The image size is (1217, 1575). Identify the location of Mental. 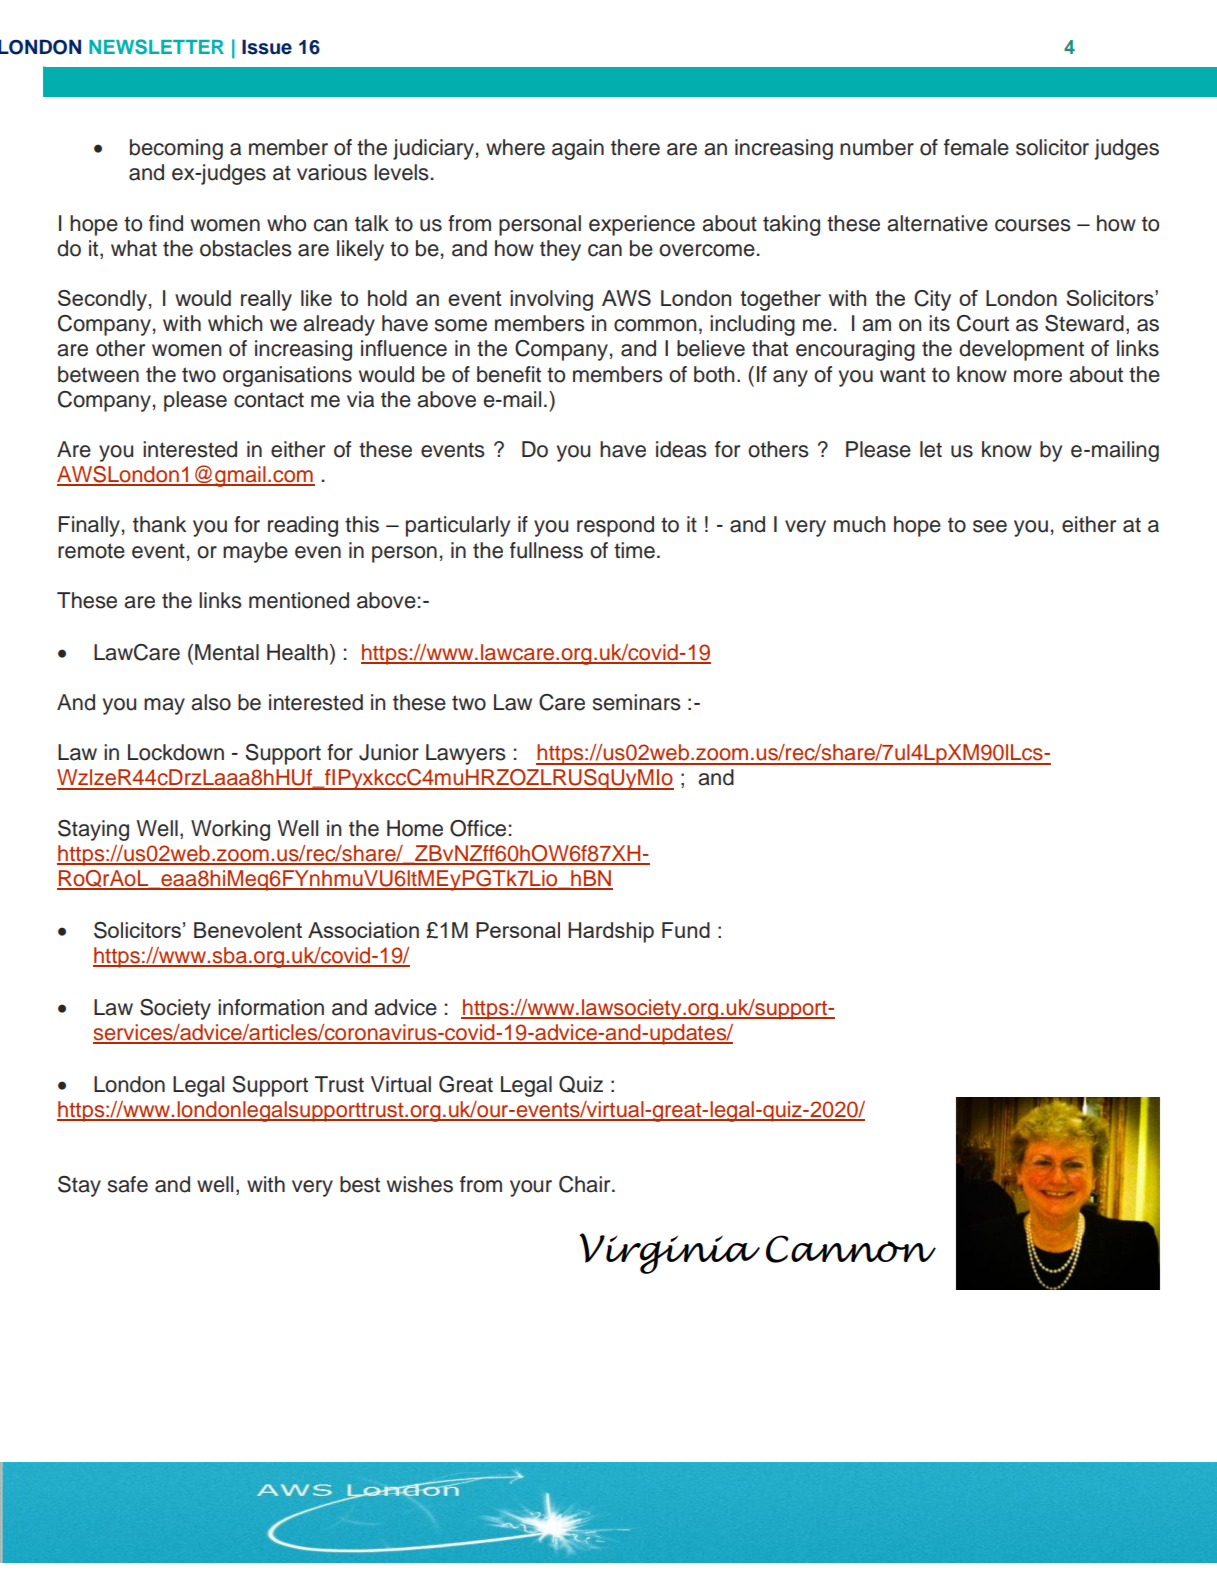
(227, 652).
